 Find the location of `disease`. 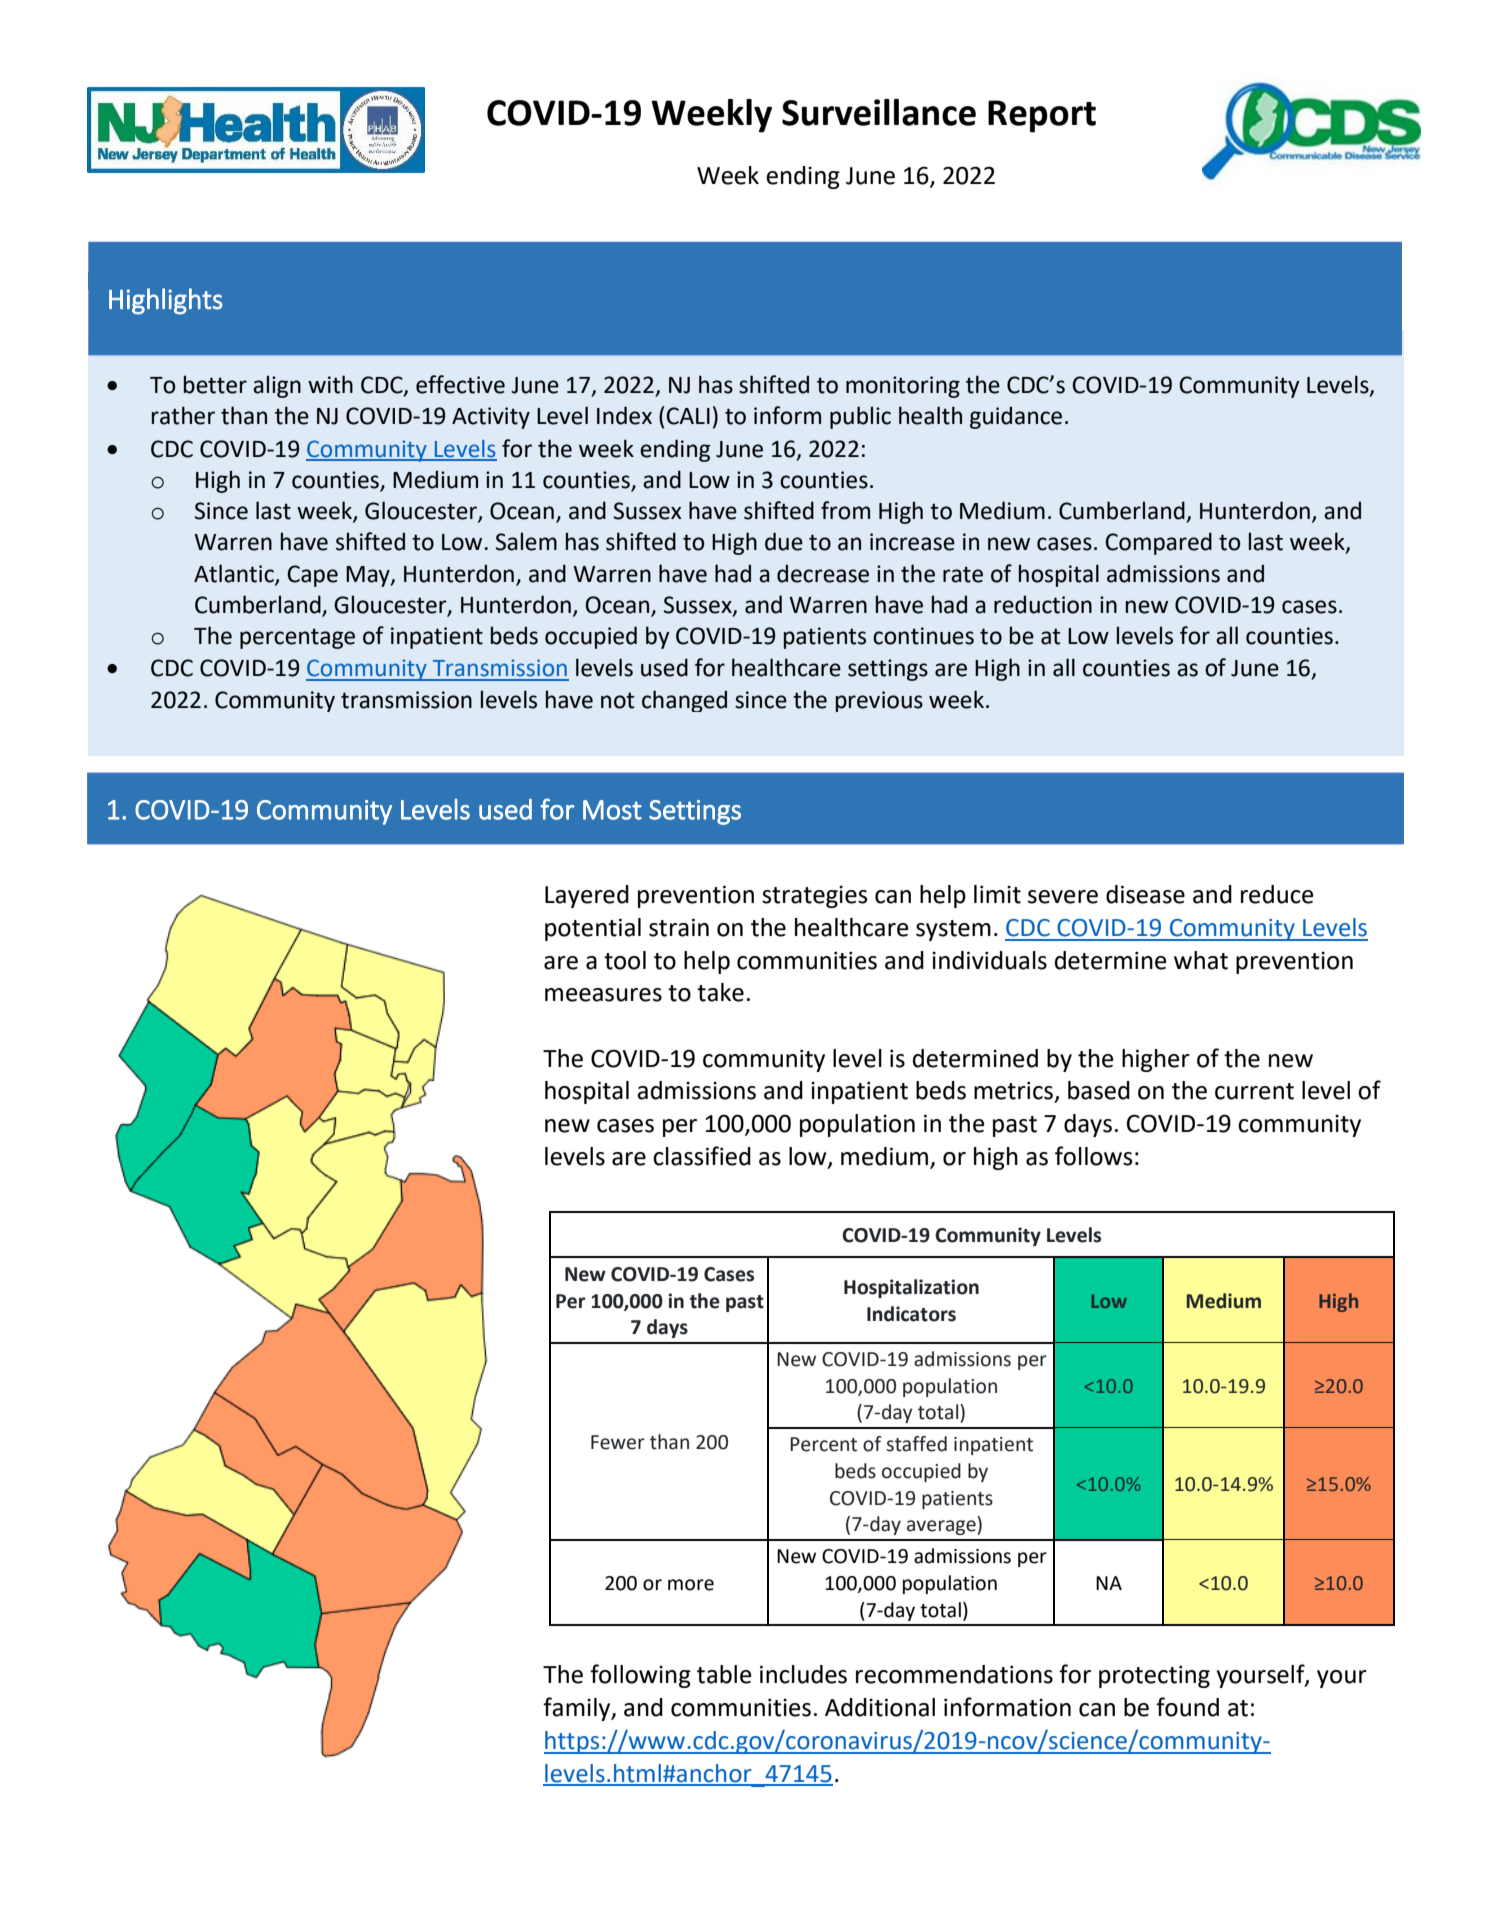

disease is located at coordinates (1145, 894).
